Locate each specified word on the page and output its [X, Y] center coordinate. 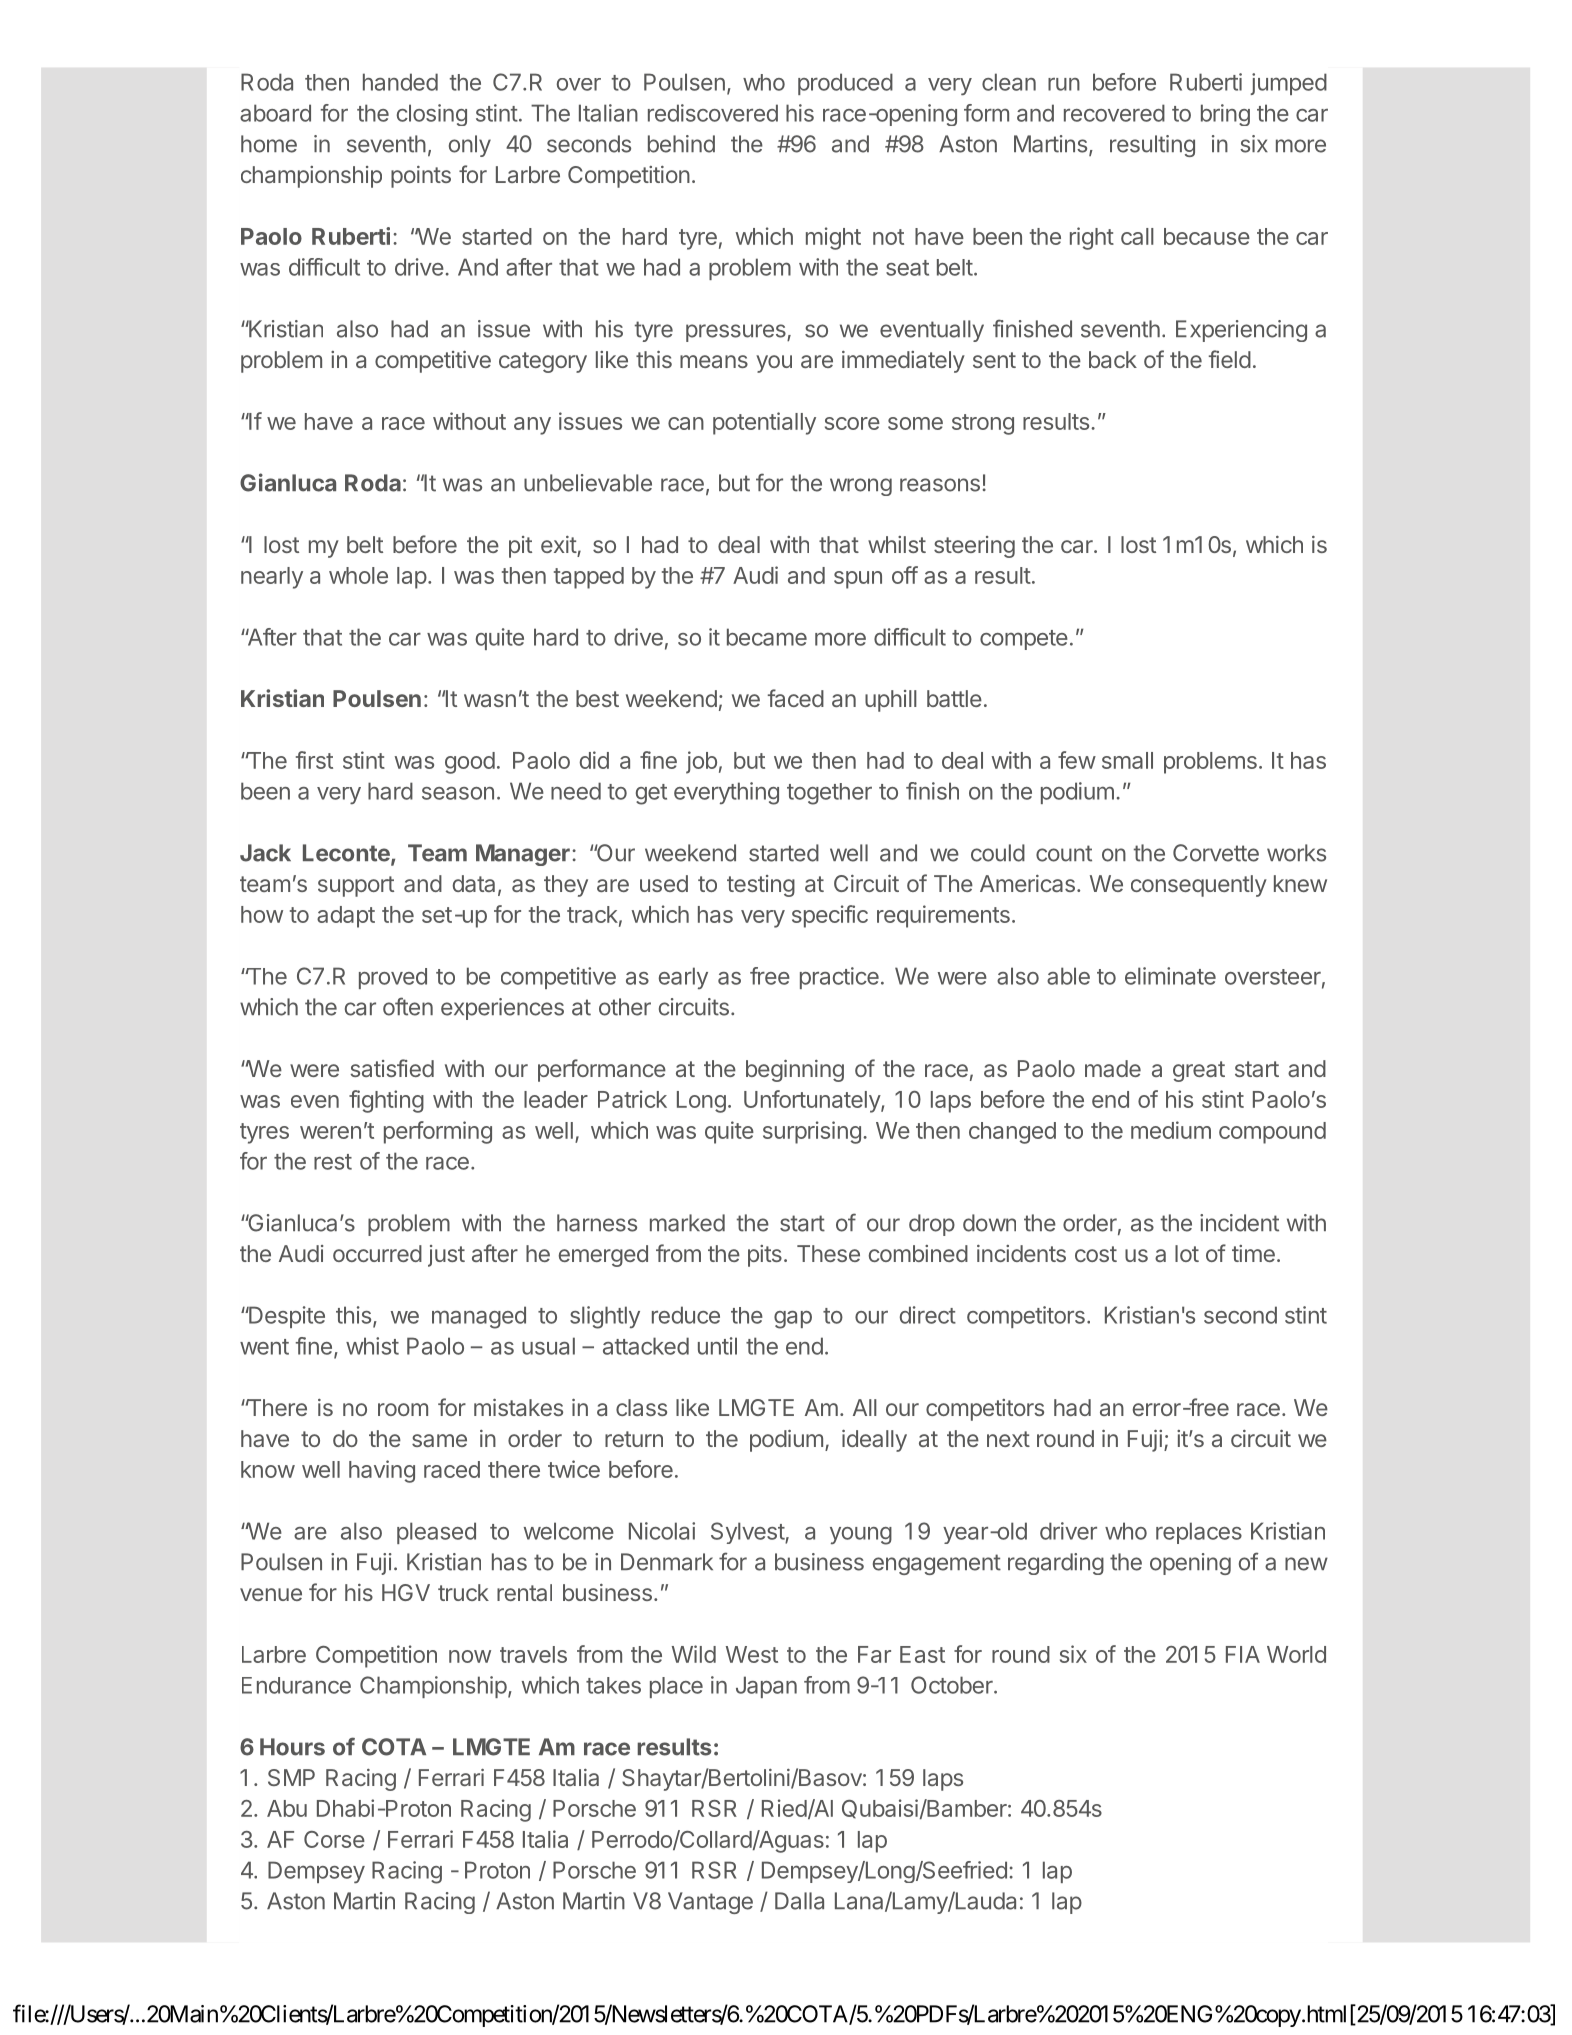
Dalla [799, 1901]
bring [1225, 115]
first [314, 760]
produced [845, 84]
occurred [377, 1253]
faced [796, 698]
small [1127, 760]
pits [765, 1256]
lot [1187, 1253]
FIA [1243, 1654]
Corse [334, 1839]
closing [432, 115]
